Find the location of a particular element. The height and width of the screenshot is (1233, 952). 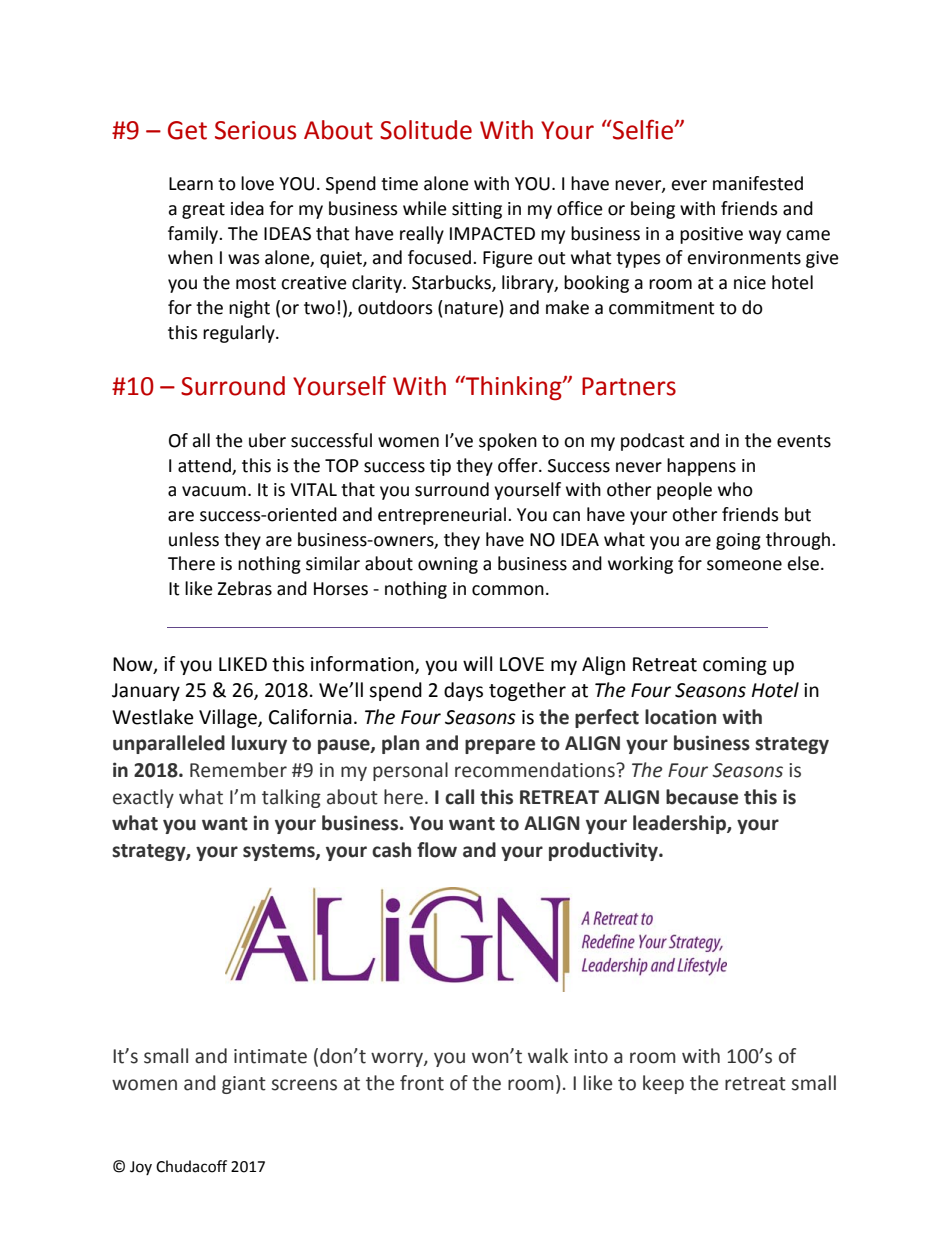

who is located at coordinates (735, 489).
